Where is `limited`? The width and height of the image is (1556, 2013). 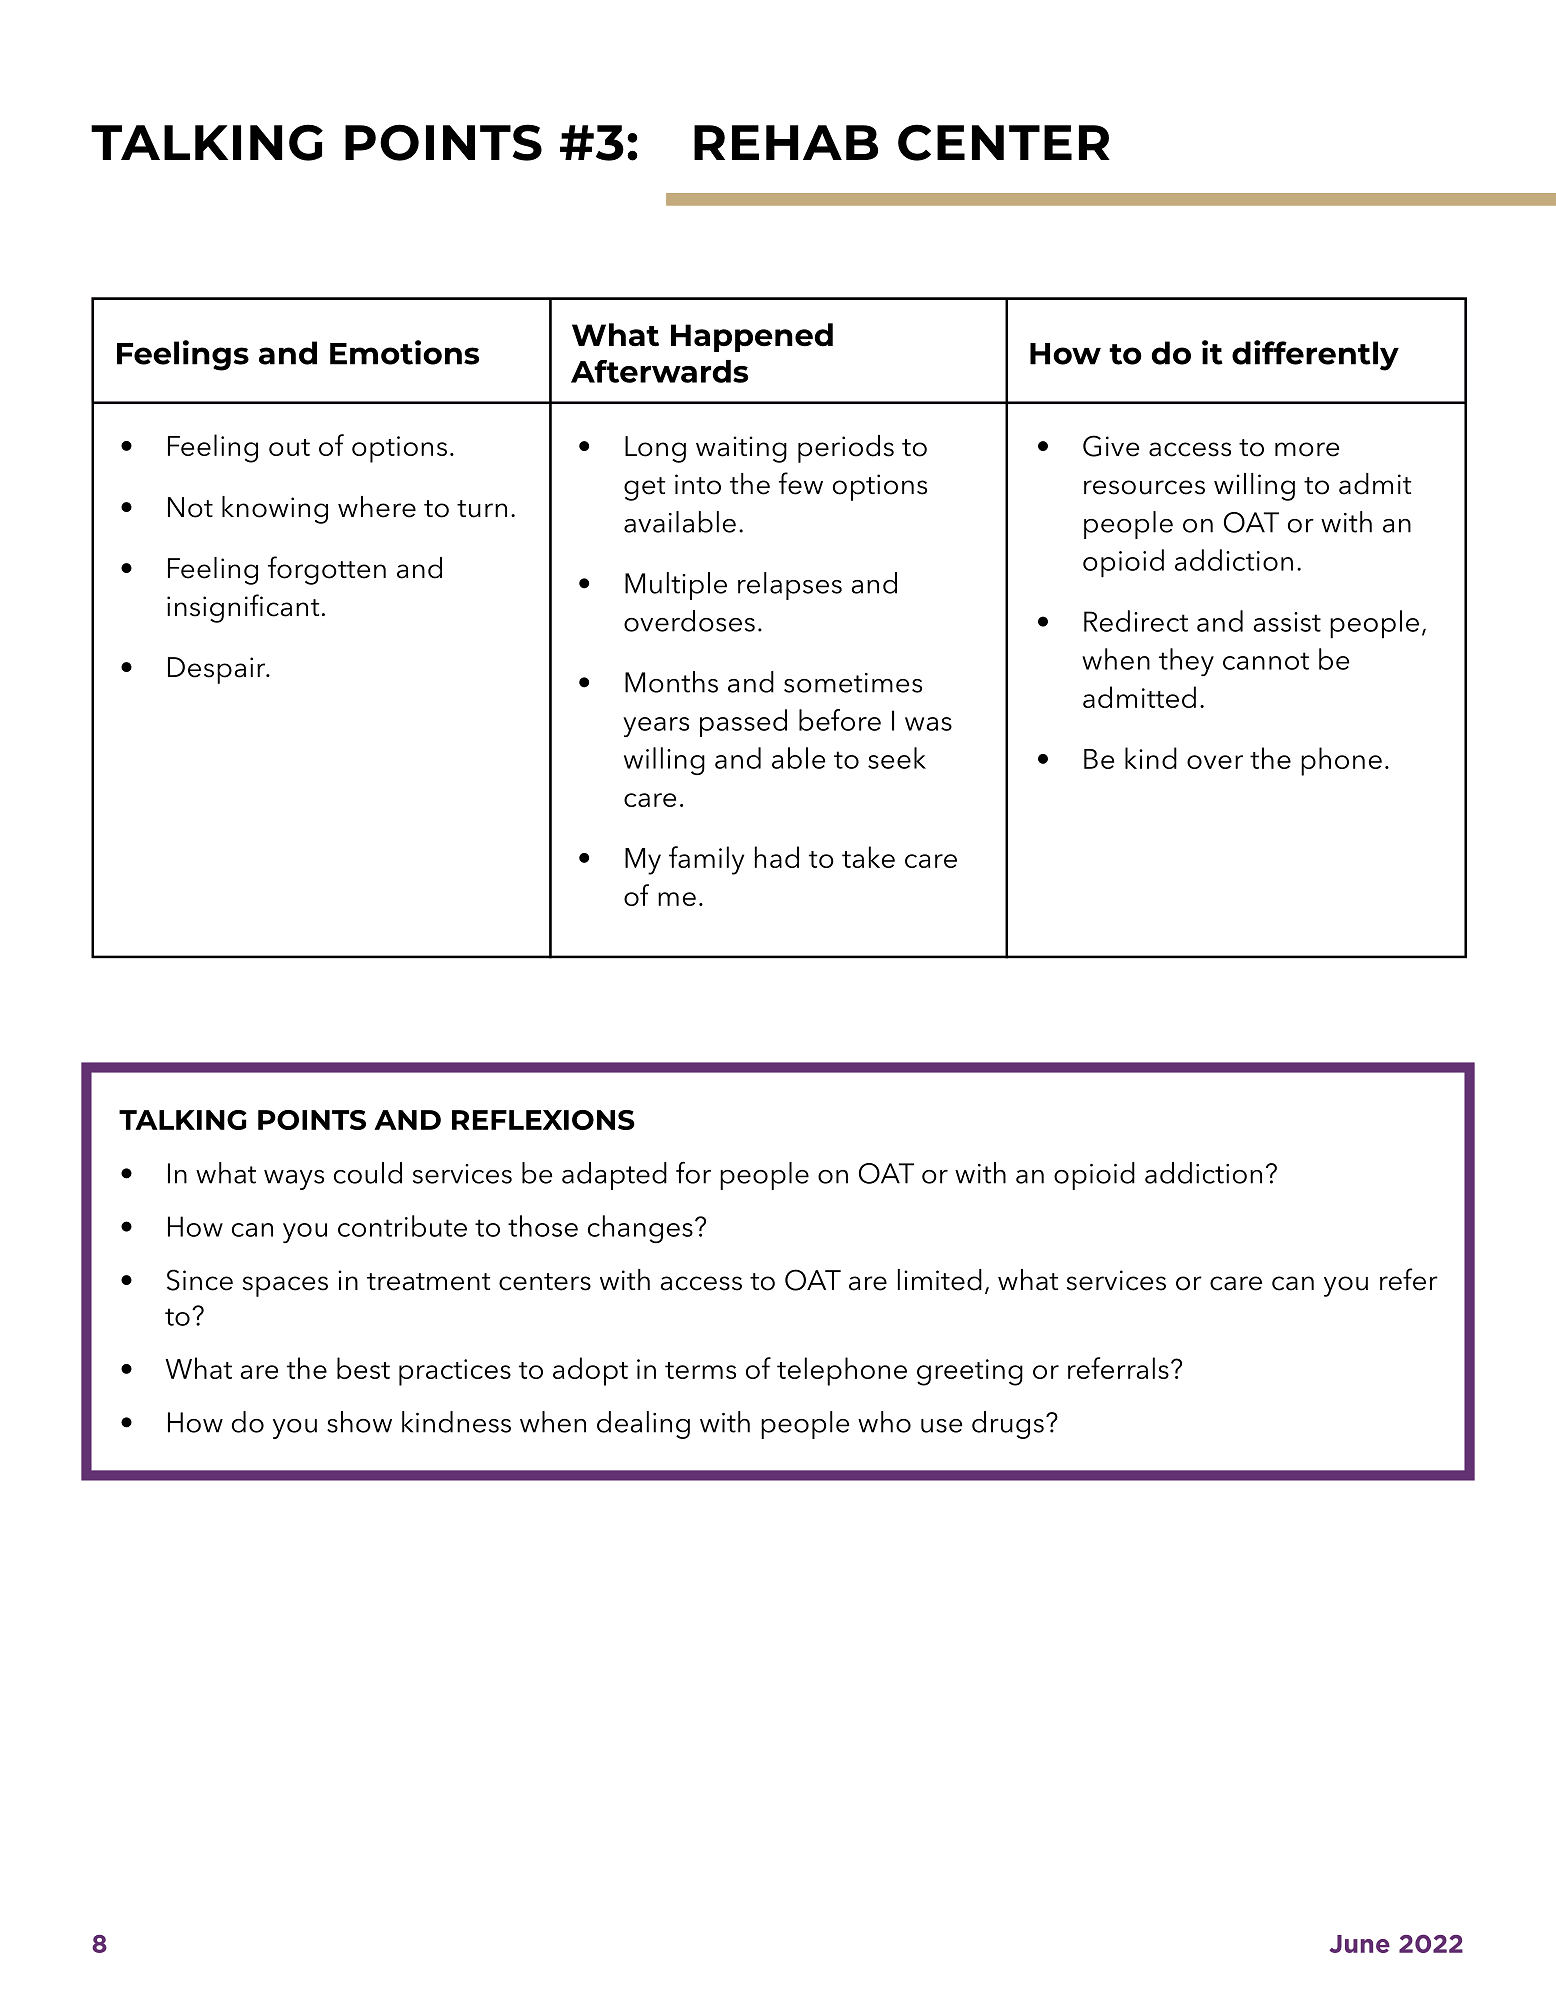
limited is located at coordinates (940, 1280).
